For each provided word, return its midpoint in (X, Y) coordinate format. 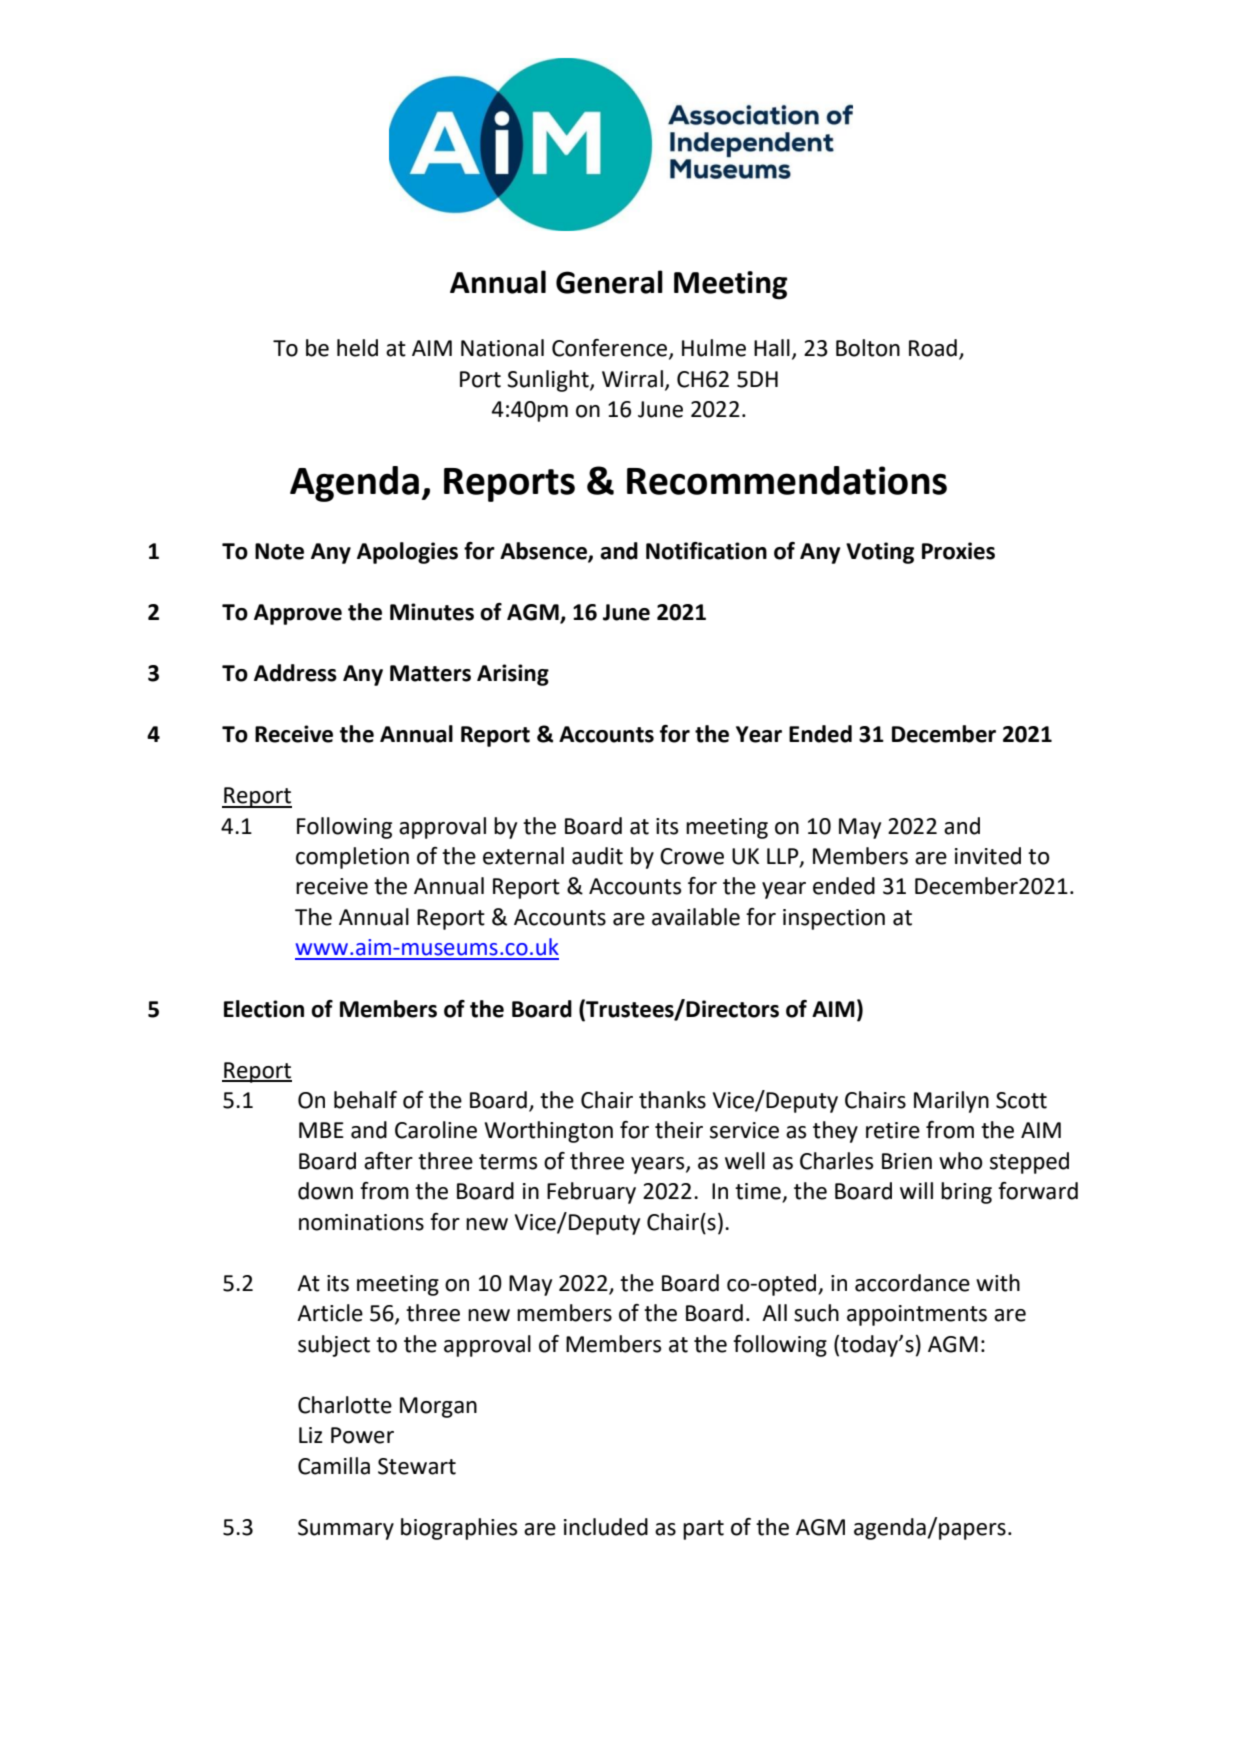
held (357, 348)
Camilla (334, 1466)
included (606, 1527)
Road (933, 348)
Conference (611, 349)
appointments (917, 1315)
